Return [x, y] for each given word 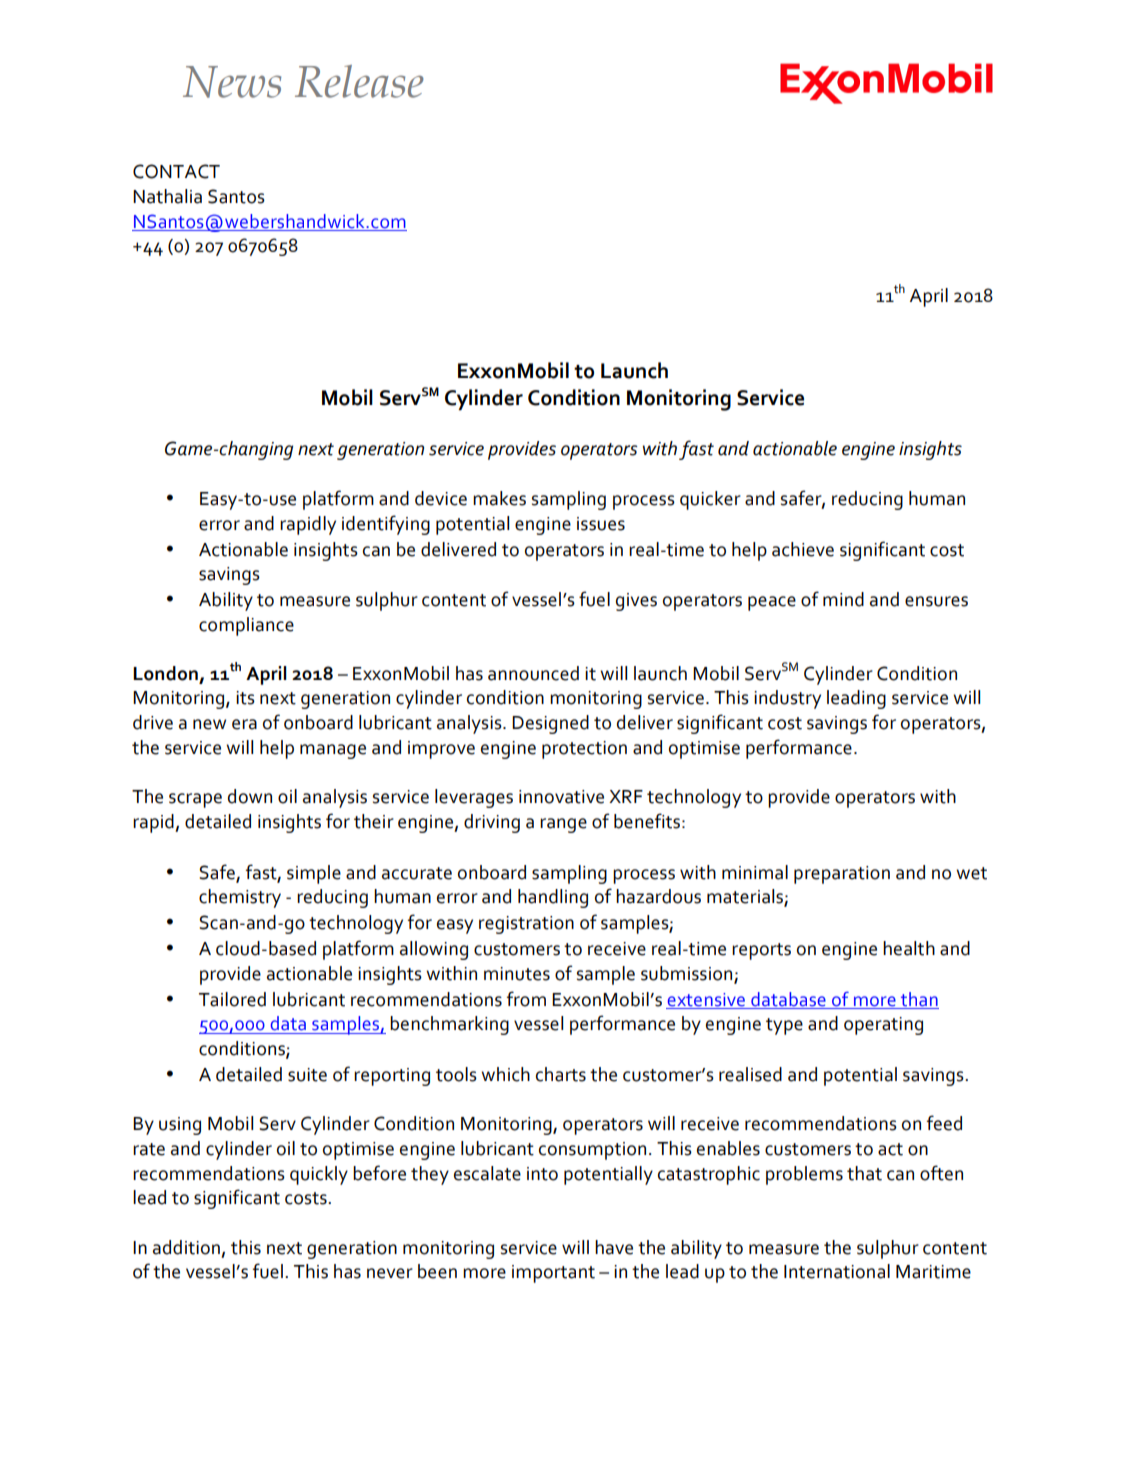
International [837, 1271]
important [553, 1274]
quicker [710, 500]
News [232, 82]
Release [359, 81]
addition [186, 1247]
